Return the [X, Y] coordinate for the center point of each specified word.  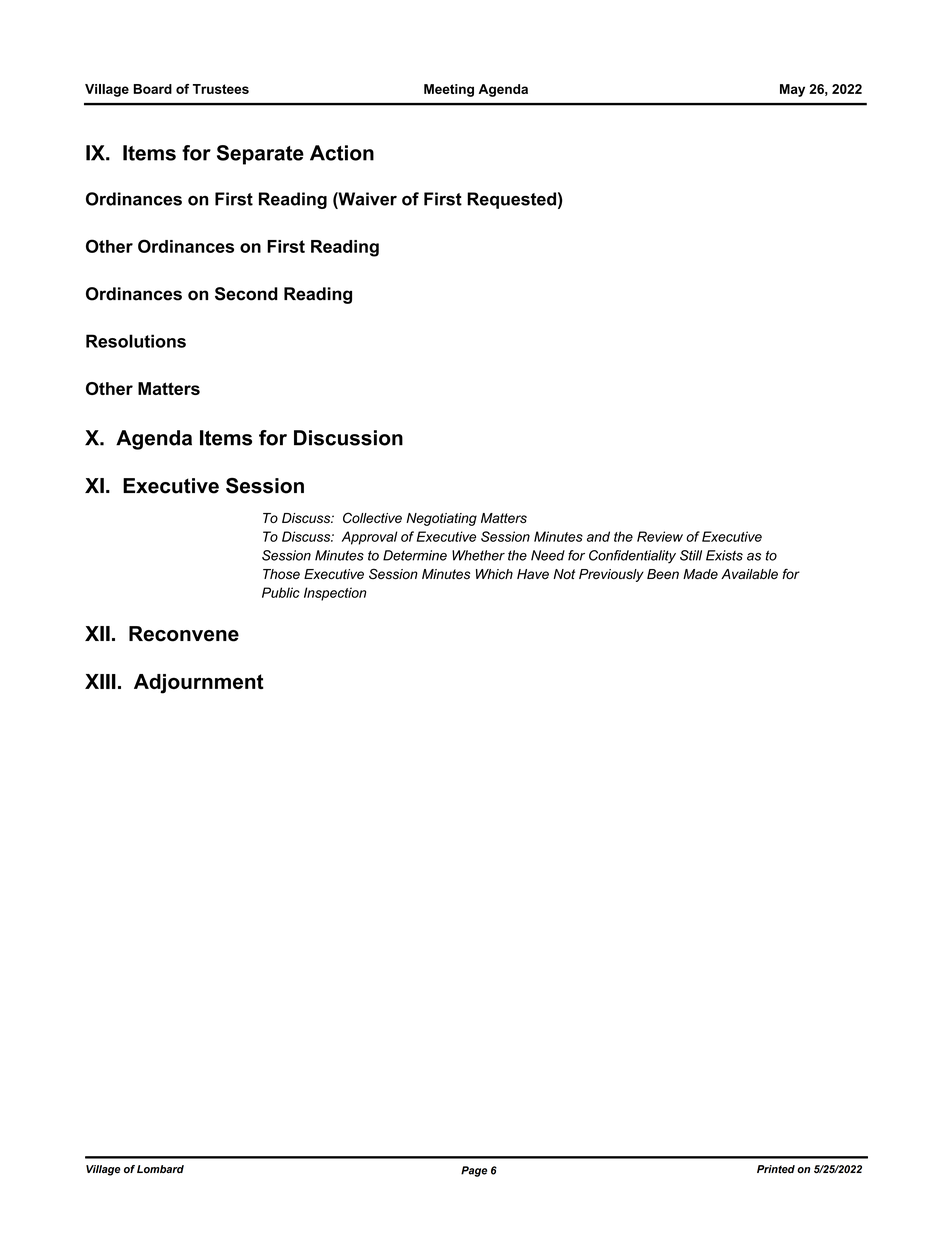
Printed [776, 1169]
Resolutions [136, 341]
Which [494, 574]
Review [660, 536]
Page [474, 1171]
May [792, 90]
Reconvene [184, 634]
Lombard [160, 1169]
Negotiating [441, 519]
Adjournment [199, 684]
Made [700, 574]
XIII [100, 681]
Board [152, 89]
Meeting [449, 90]
